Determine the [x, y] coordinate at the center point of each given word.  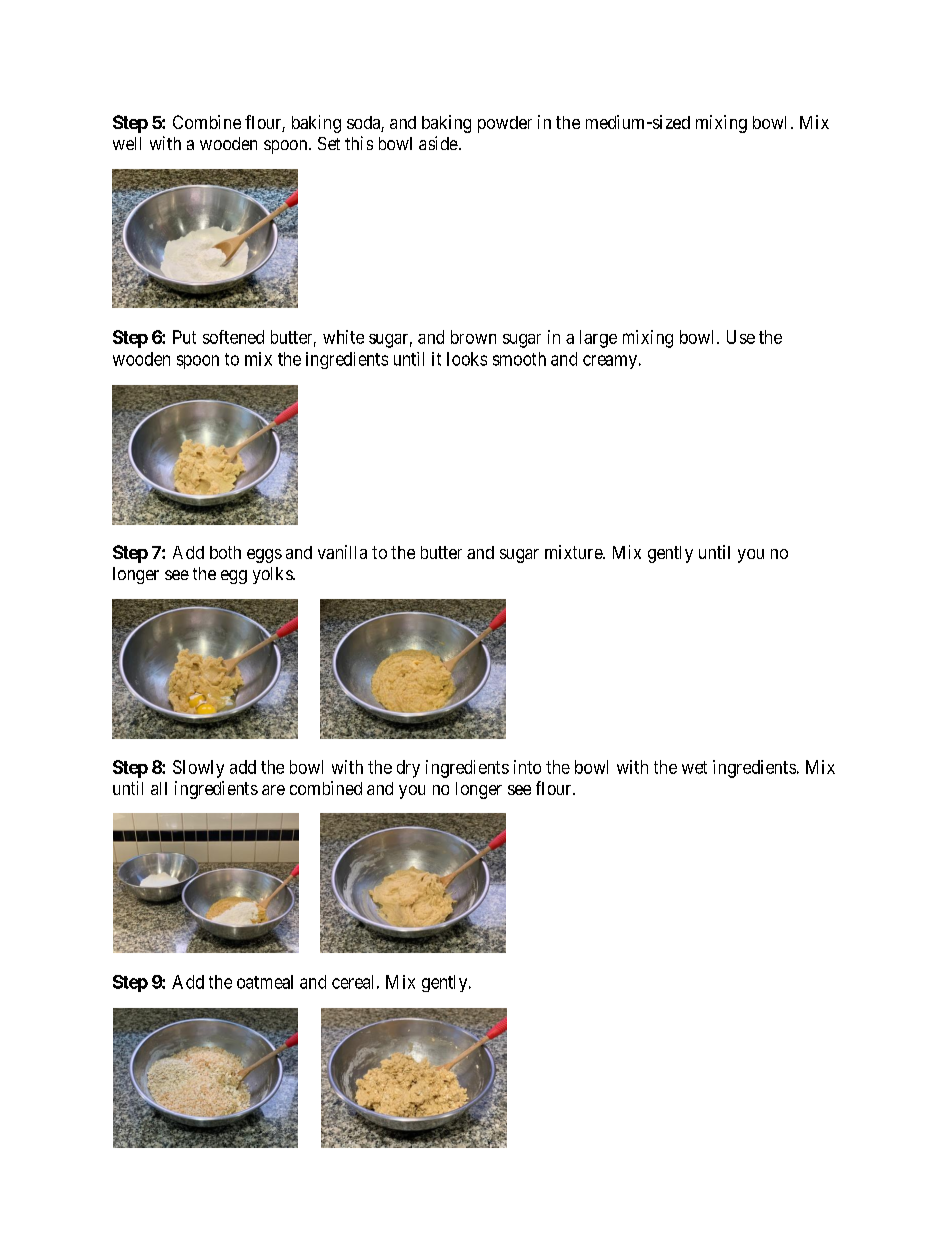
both [225, 552]
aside [438, 143]
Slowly [198, 769]
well [127, 143]
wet [694, 767]
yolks [273, 575]
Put [184, 337]
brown [473, 337]
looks [467, 359]
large [598, 339]
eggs [264, 556]
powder [505, 124]
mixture [574, 552]
